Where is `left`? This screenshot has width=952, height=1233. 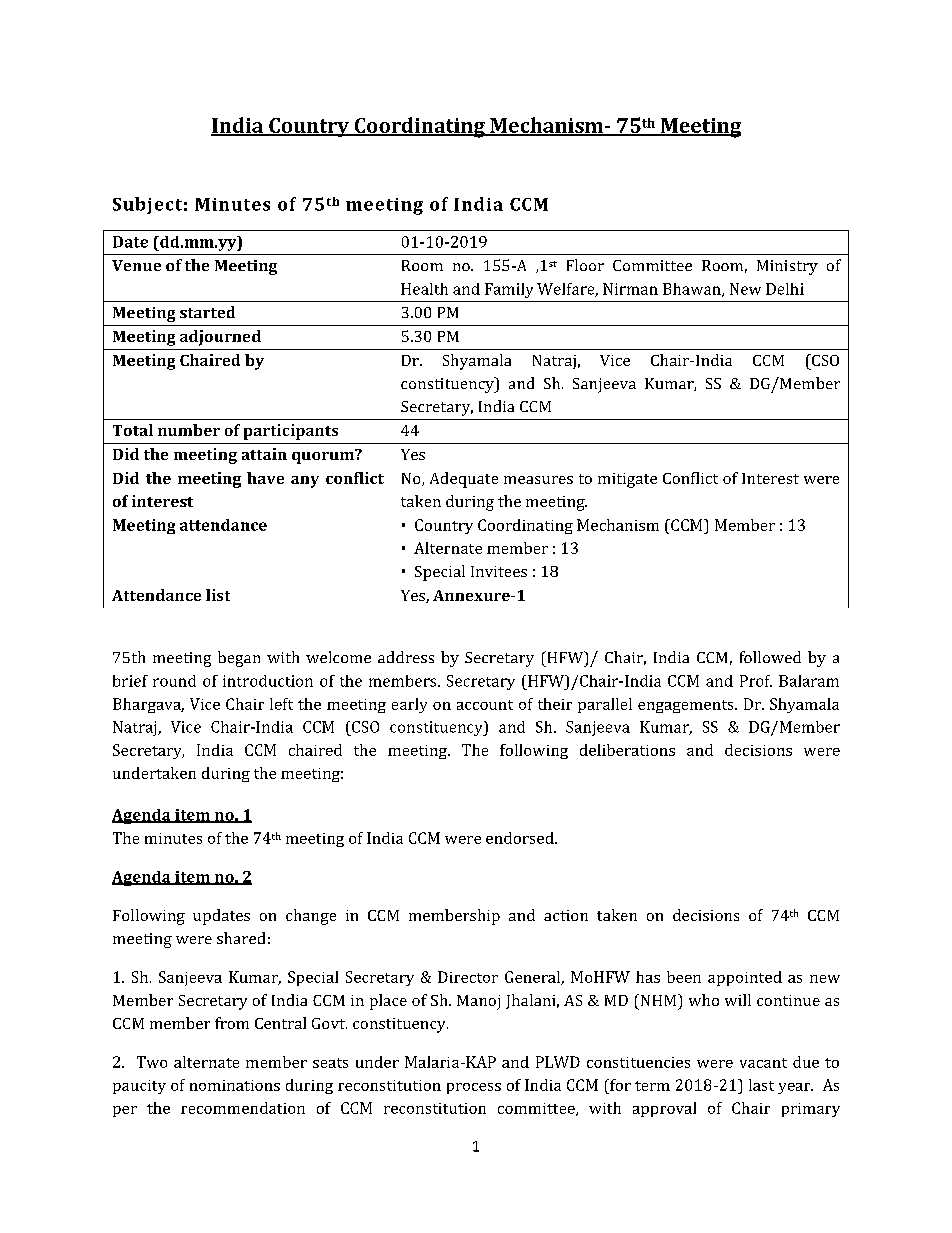
left is located at coordinates (281, 704).
